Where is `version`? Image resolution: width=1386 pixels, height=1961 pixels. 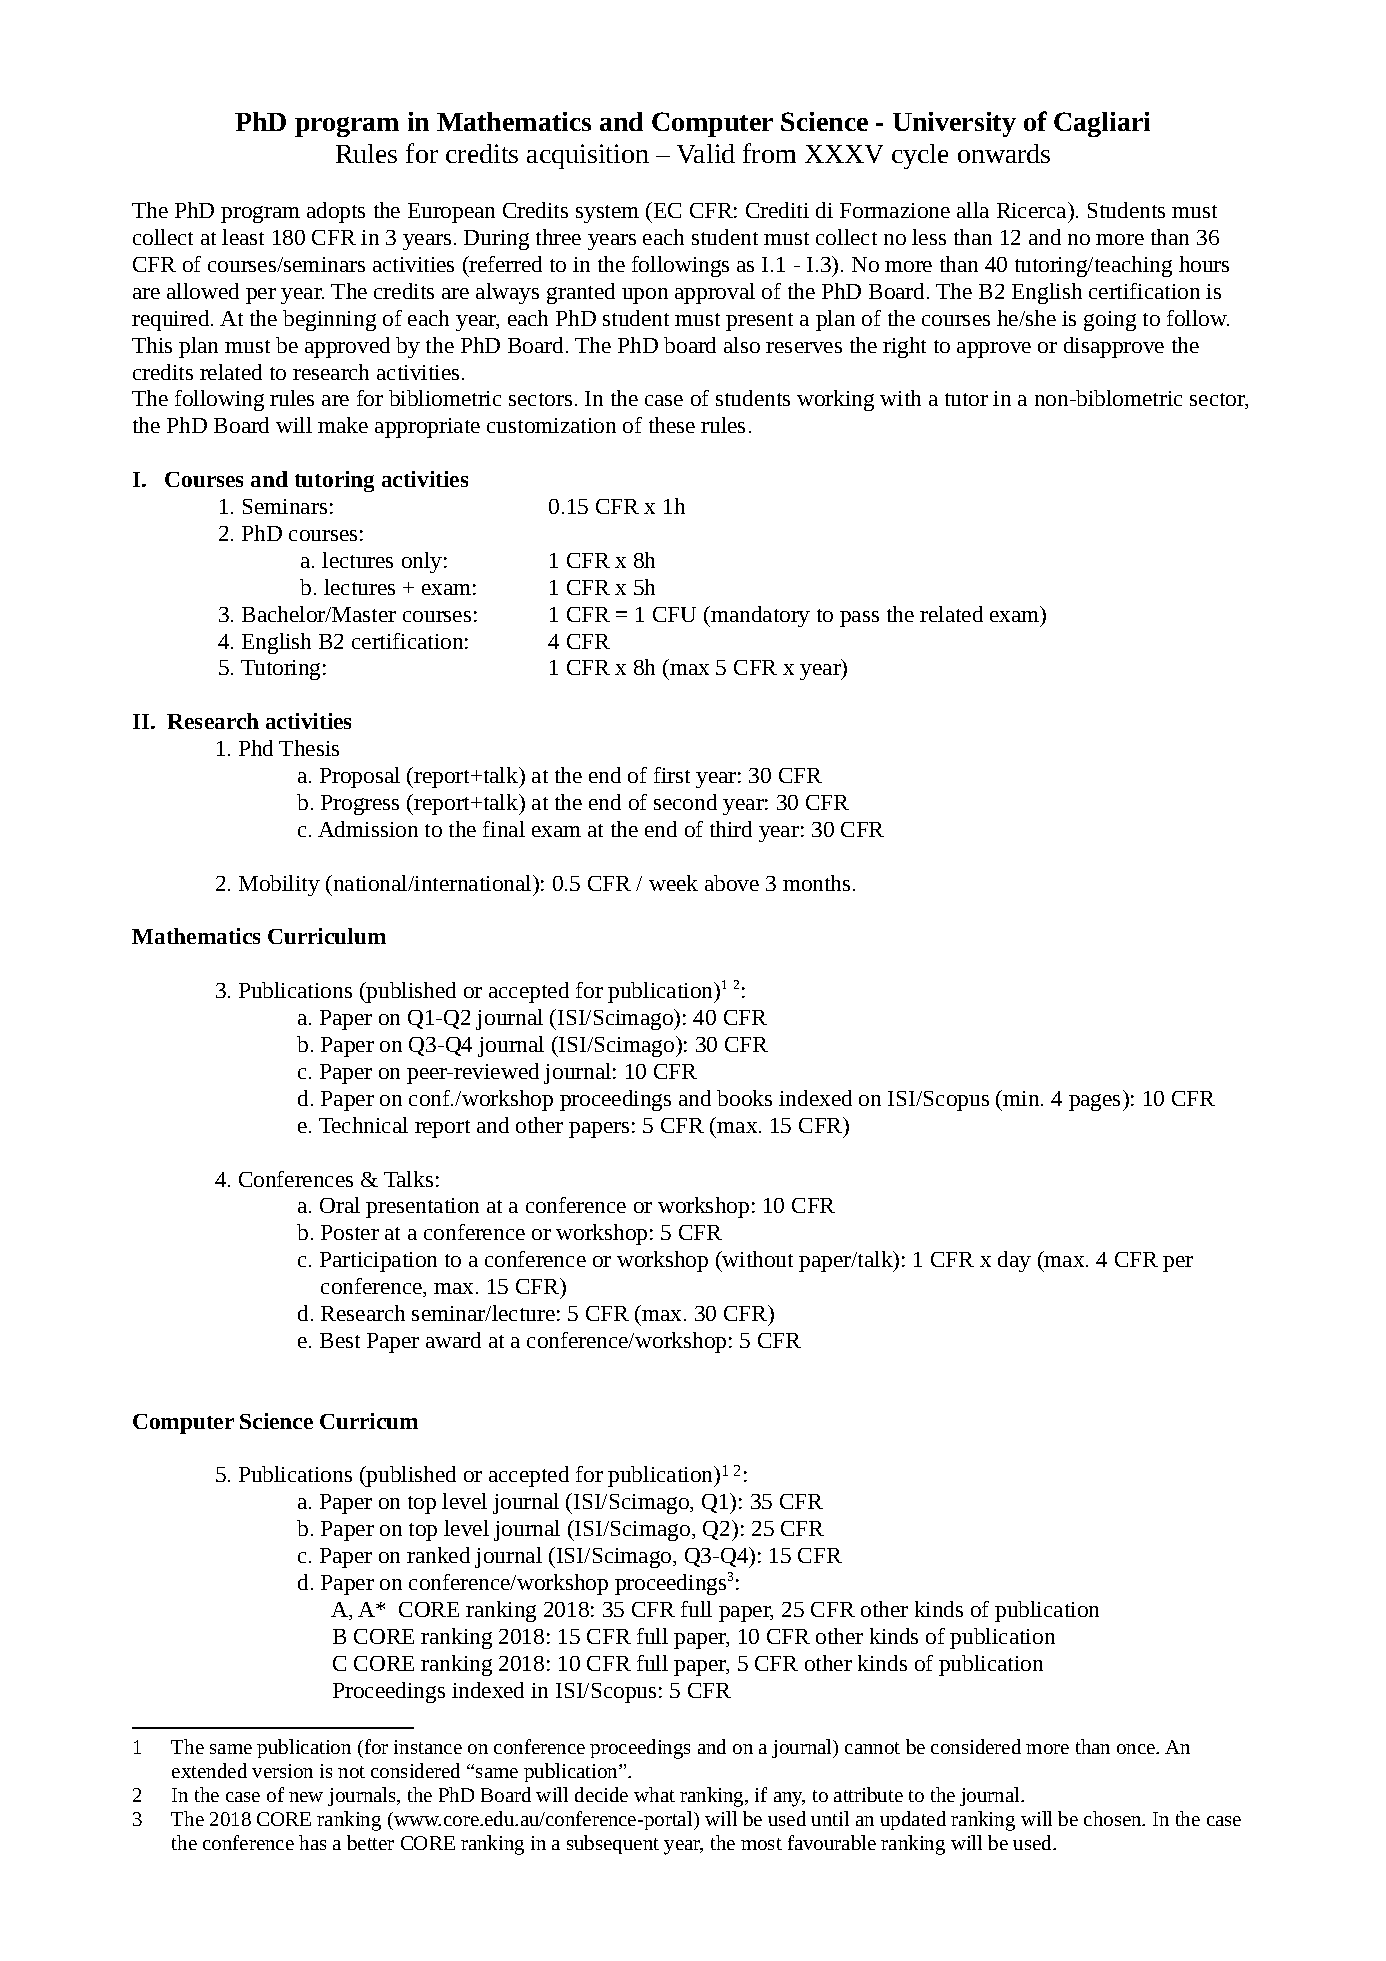
version is located at coordinates (282, 1771).
